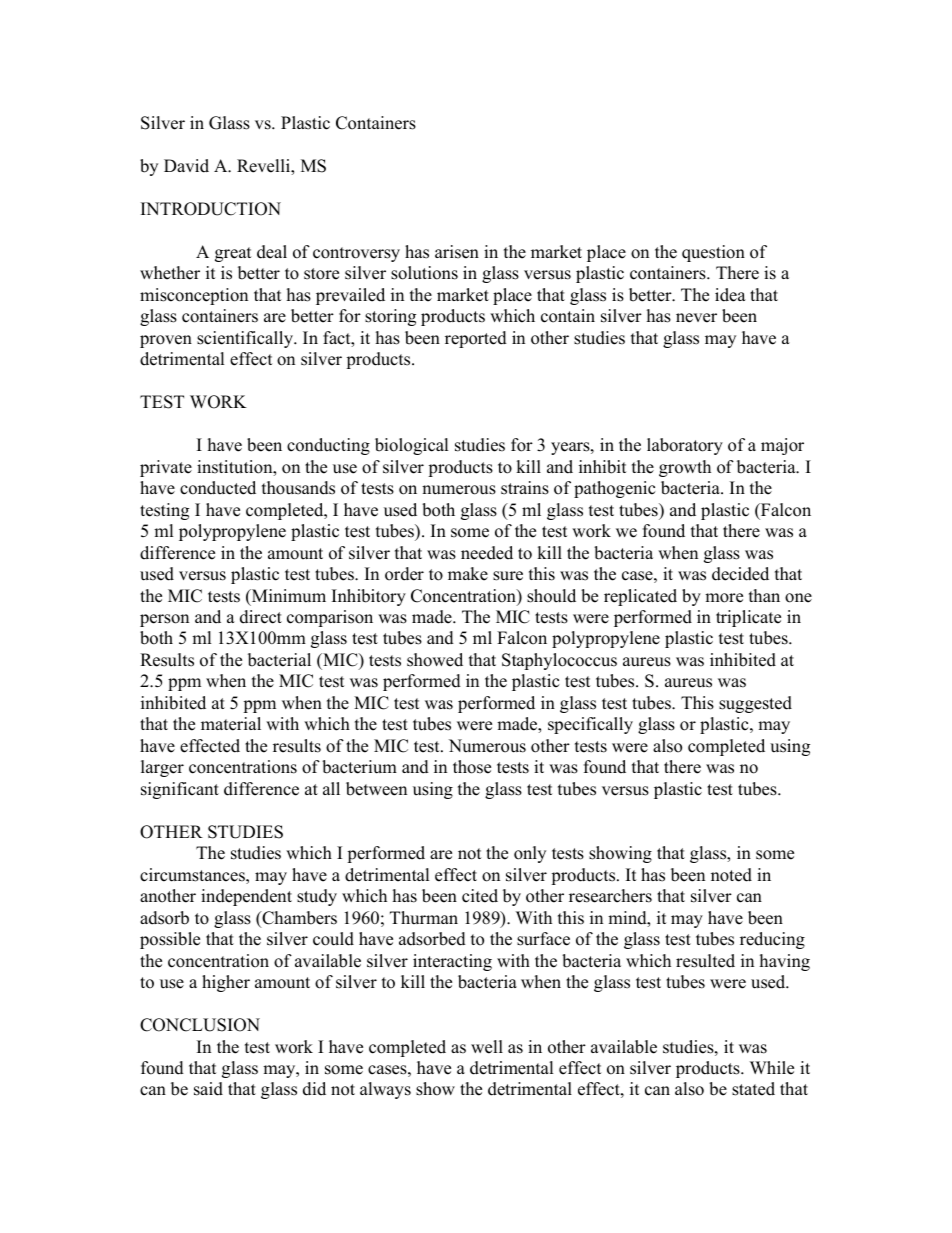 This screenshot has height=1233, width=952. Describe the element at coordinates (457, 252) in the screenshot. I see `arisen` at that location.
